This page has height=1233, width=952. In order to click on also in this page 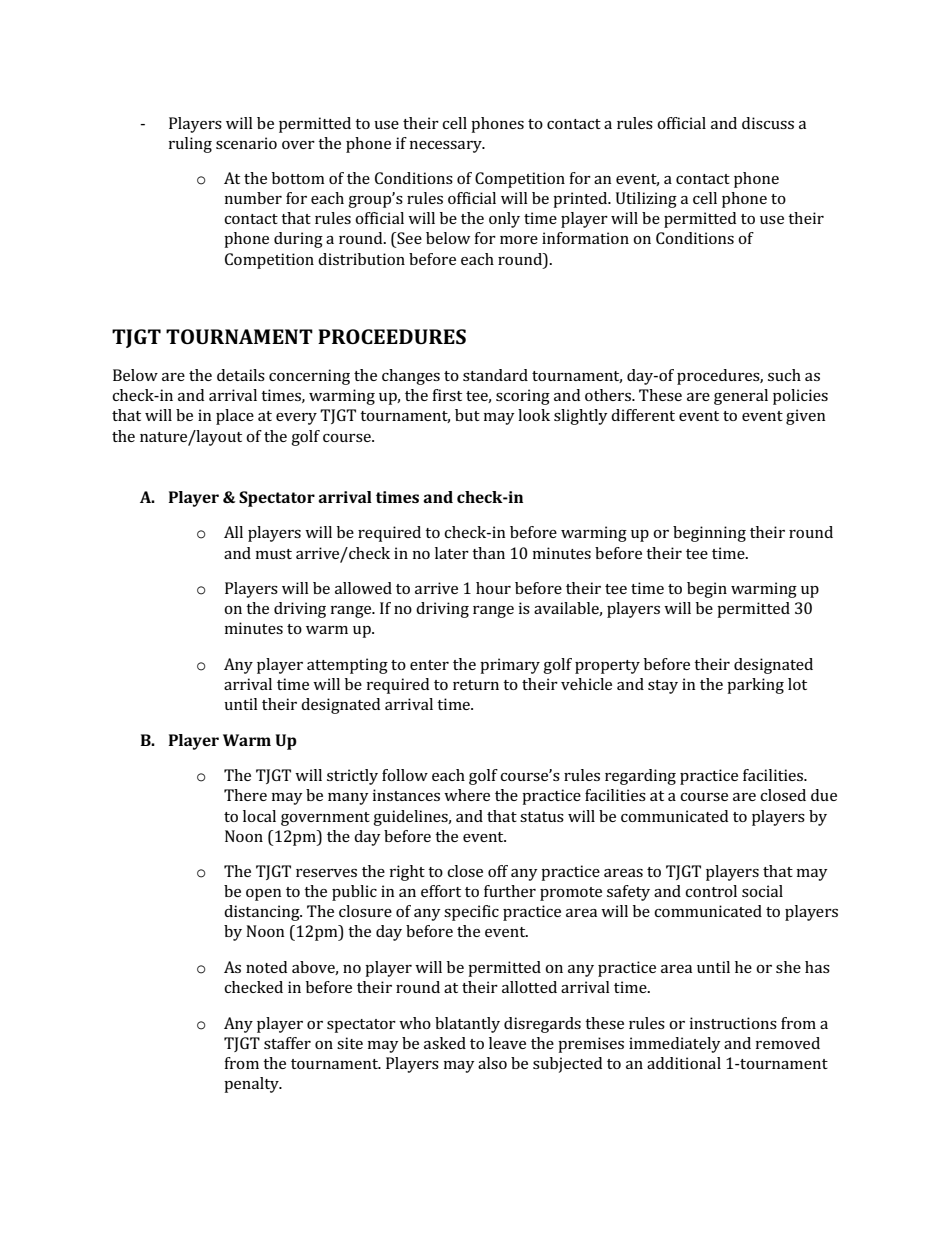, I will do `click(492, 1063)`.
